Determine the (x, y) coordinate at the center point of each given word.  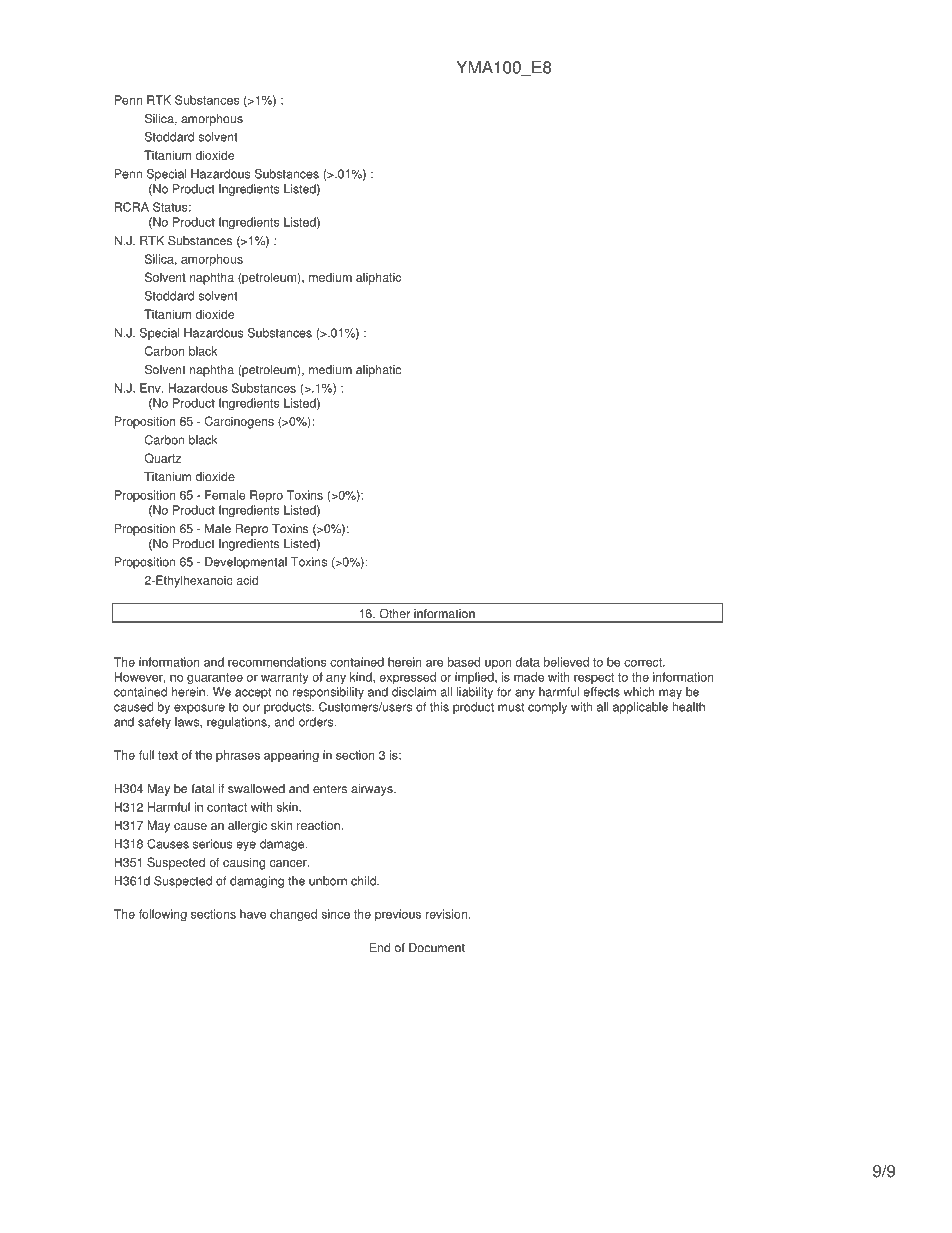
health (689, 707)
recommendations (277, 662)
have (253, 914)
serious (212, 844)
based (464, 662)
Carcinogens (239, 422)
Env (151, 388)
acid (247, 580)
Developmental (246, 563)
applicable (640, 708)
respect (594, 678)
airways (373, 790)
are (434, 663)
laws (188, 722)
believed (566, 662)
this (439, 707)
